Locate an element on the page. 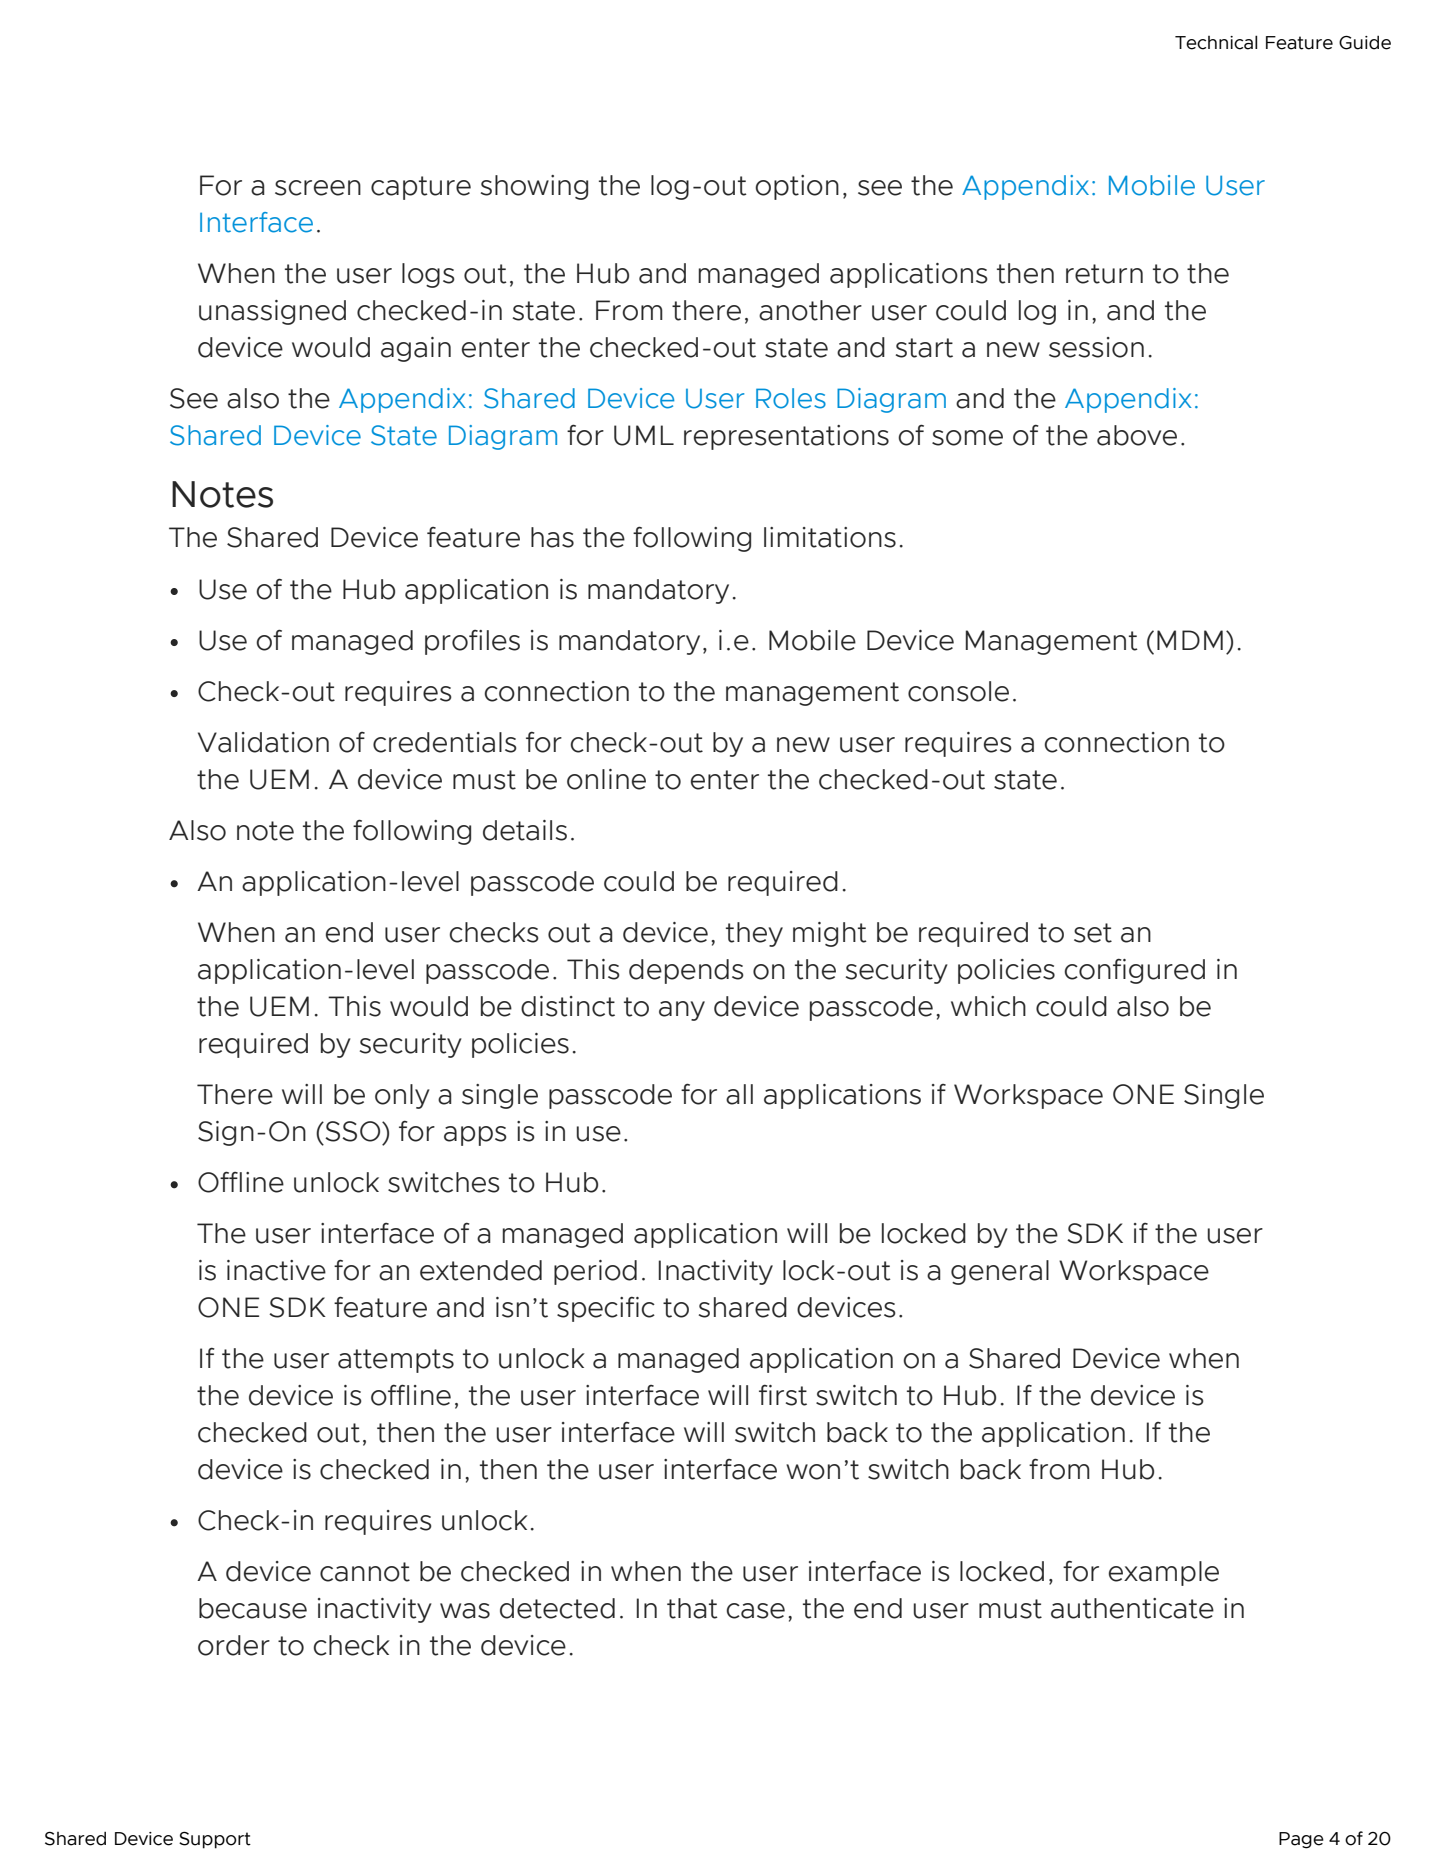 The width and height of the image is (1436, 1859). option is located at coordinates (797, 187).
